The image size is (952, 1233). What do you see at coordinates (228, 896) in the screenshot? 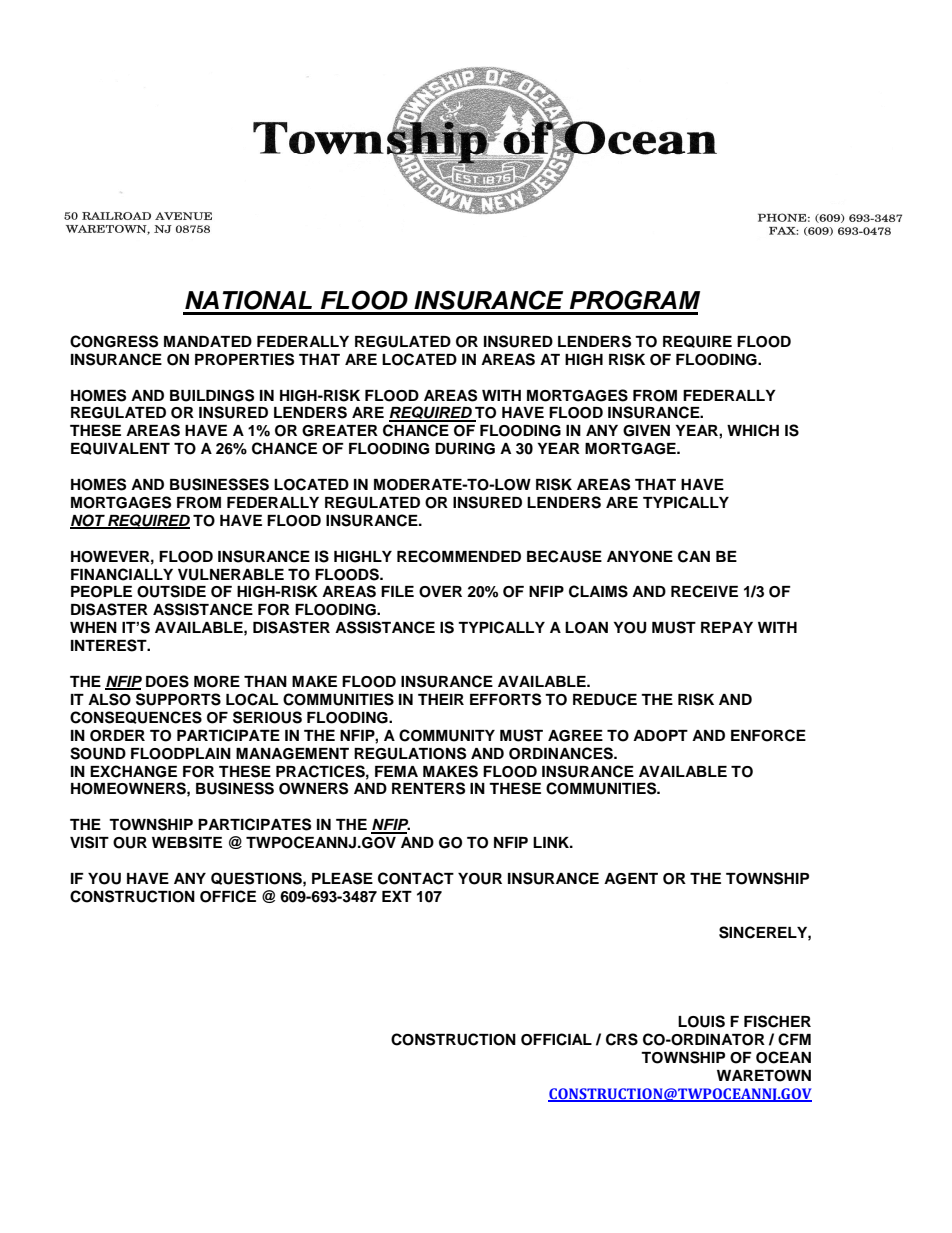
I see `OFFICE` at bounding box center [228, 896].
